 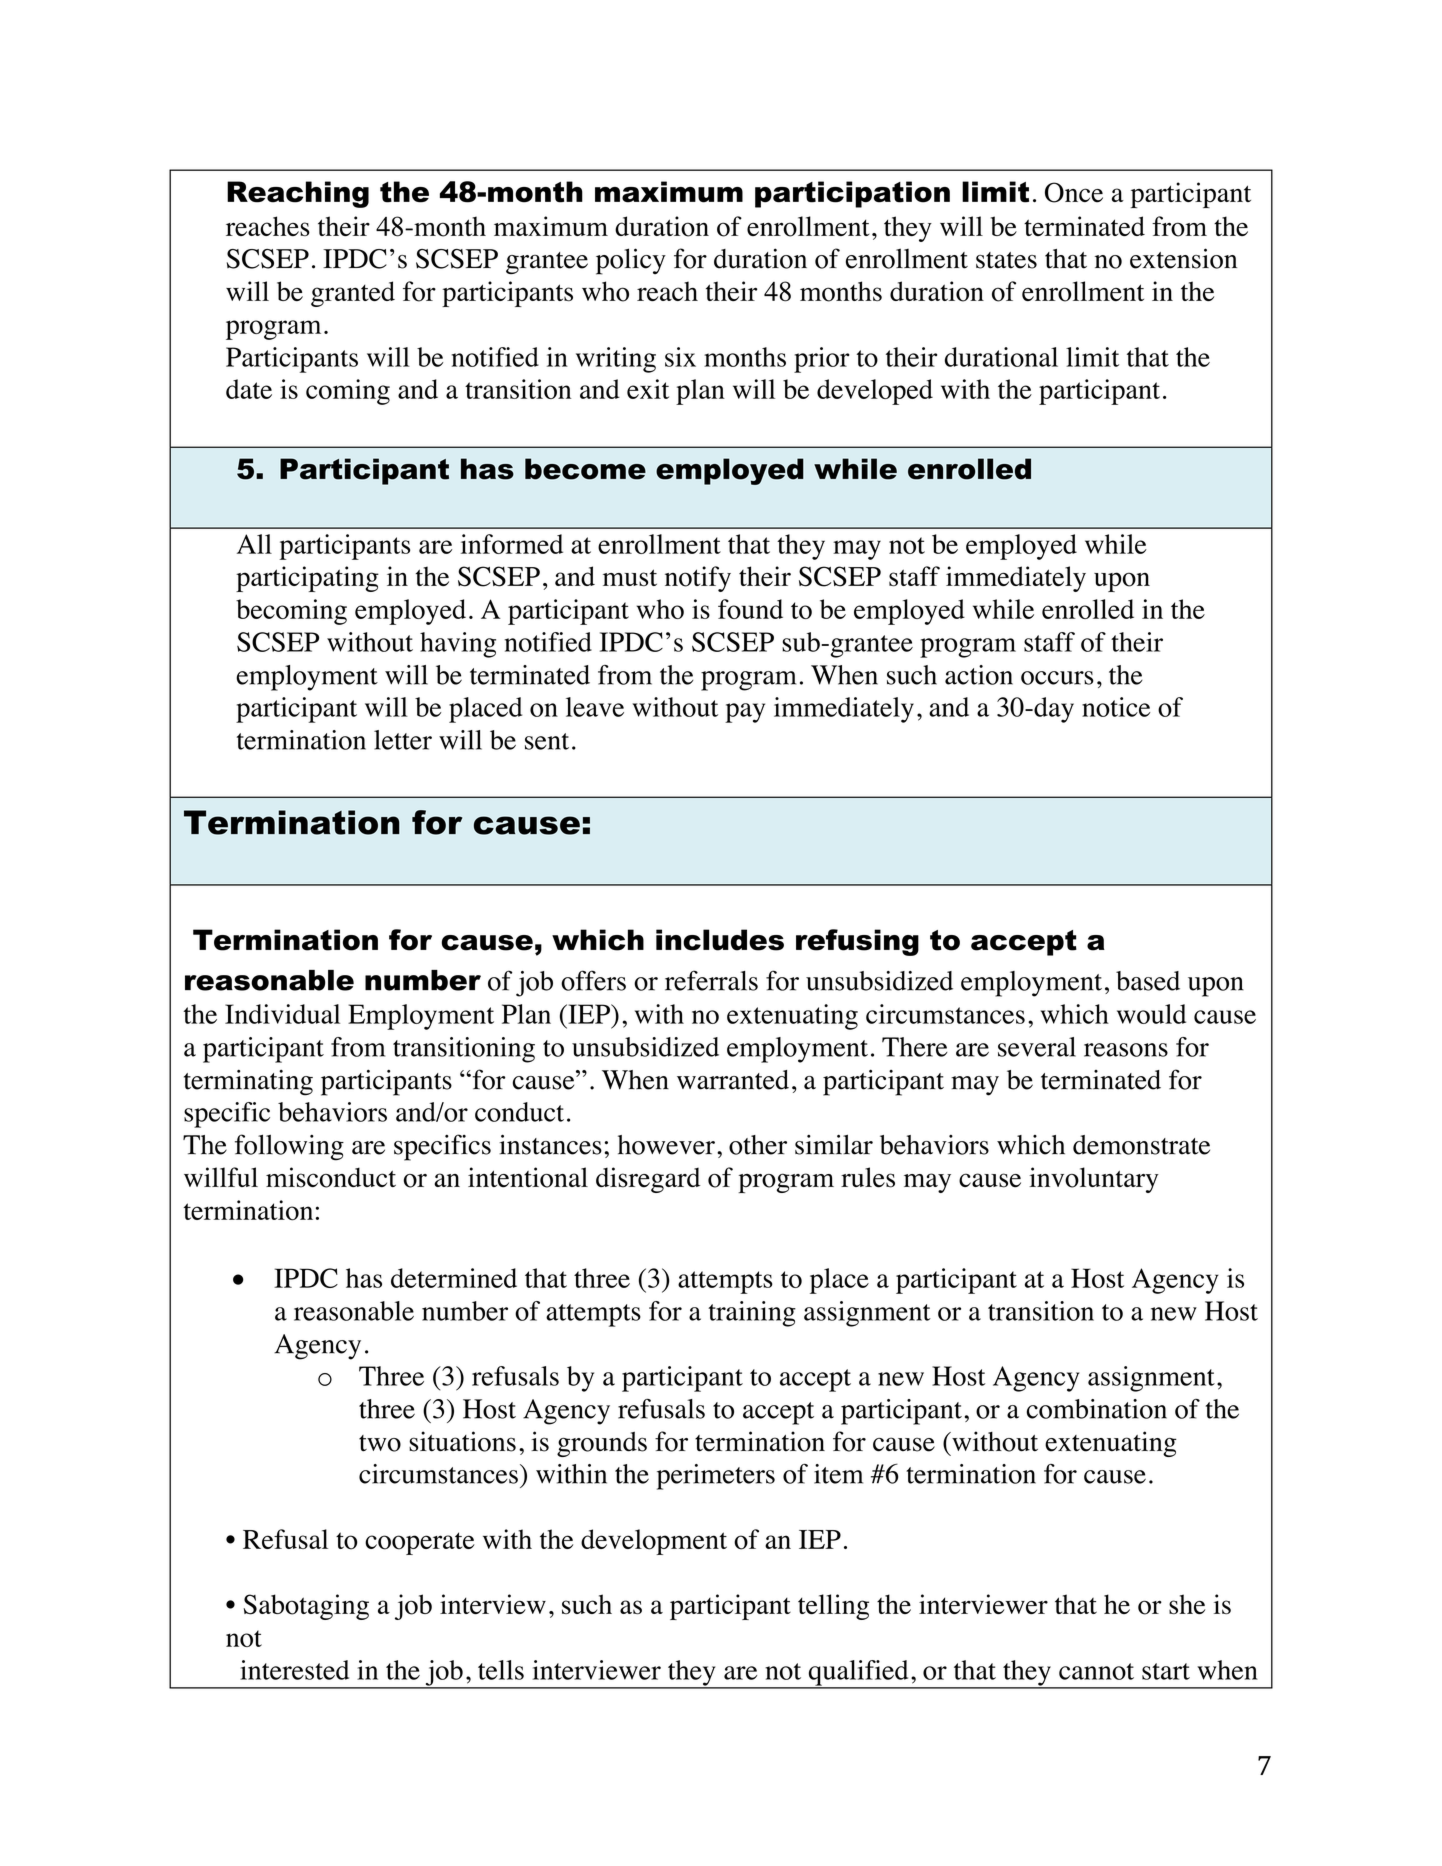 What do you see at coordinates (282, 1014) in the screenshot?
I see `Individual` at bounding box center [282, 1014].
